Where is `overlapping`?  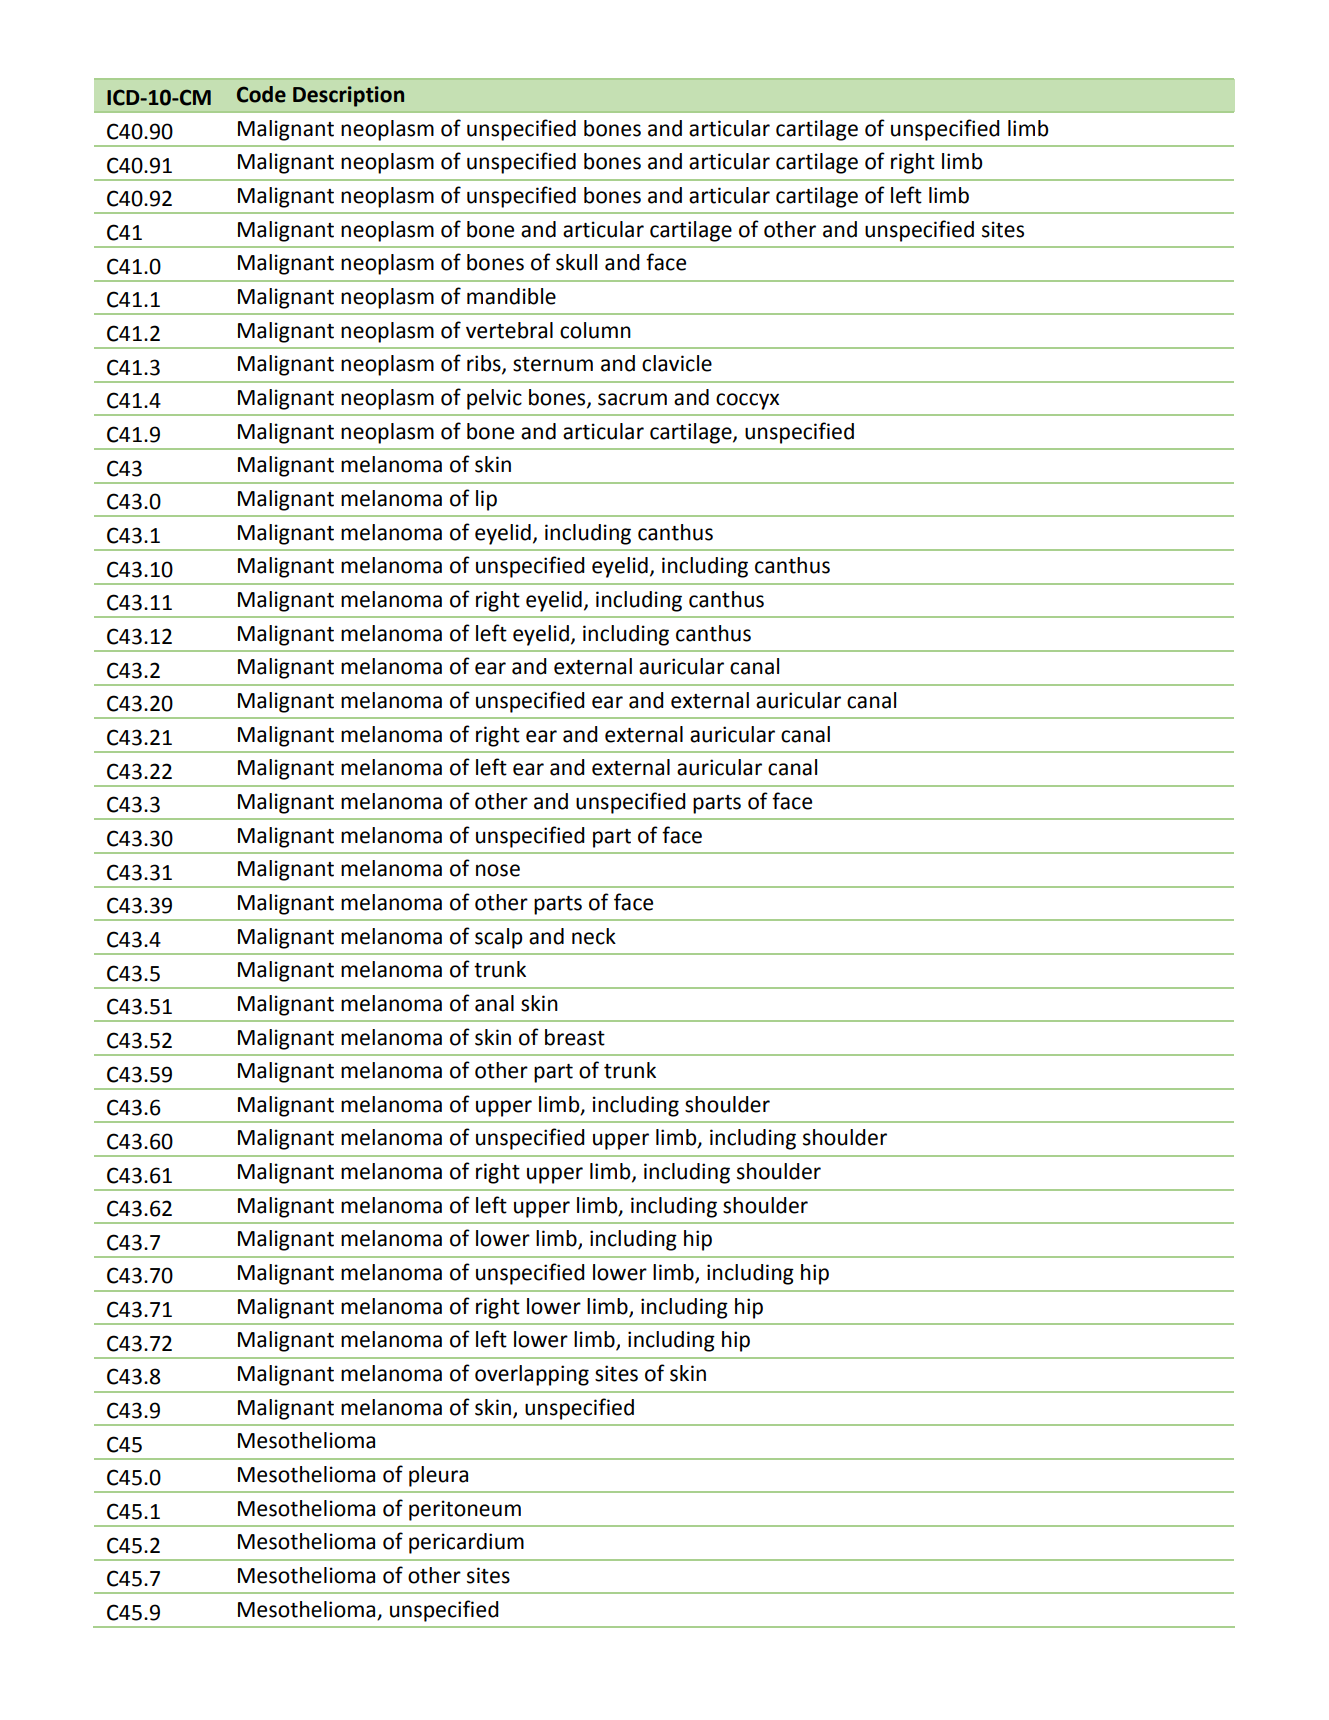
overlapping is located at coordinates (532, 1375).
